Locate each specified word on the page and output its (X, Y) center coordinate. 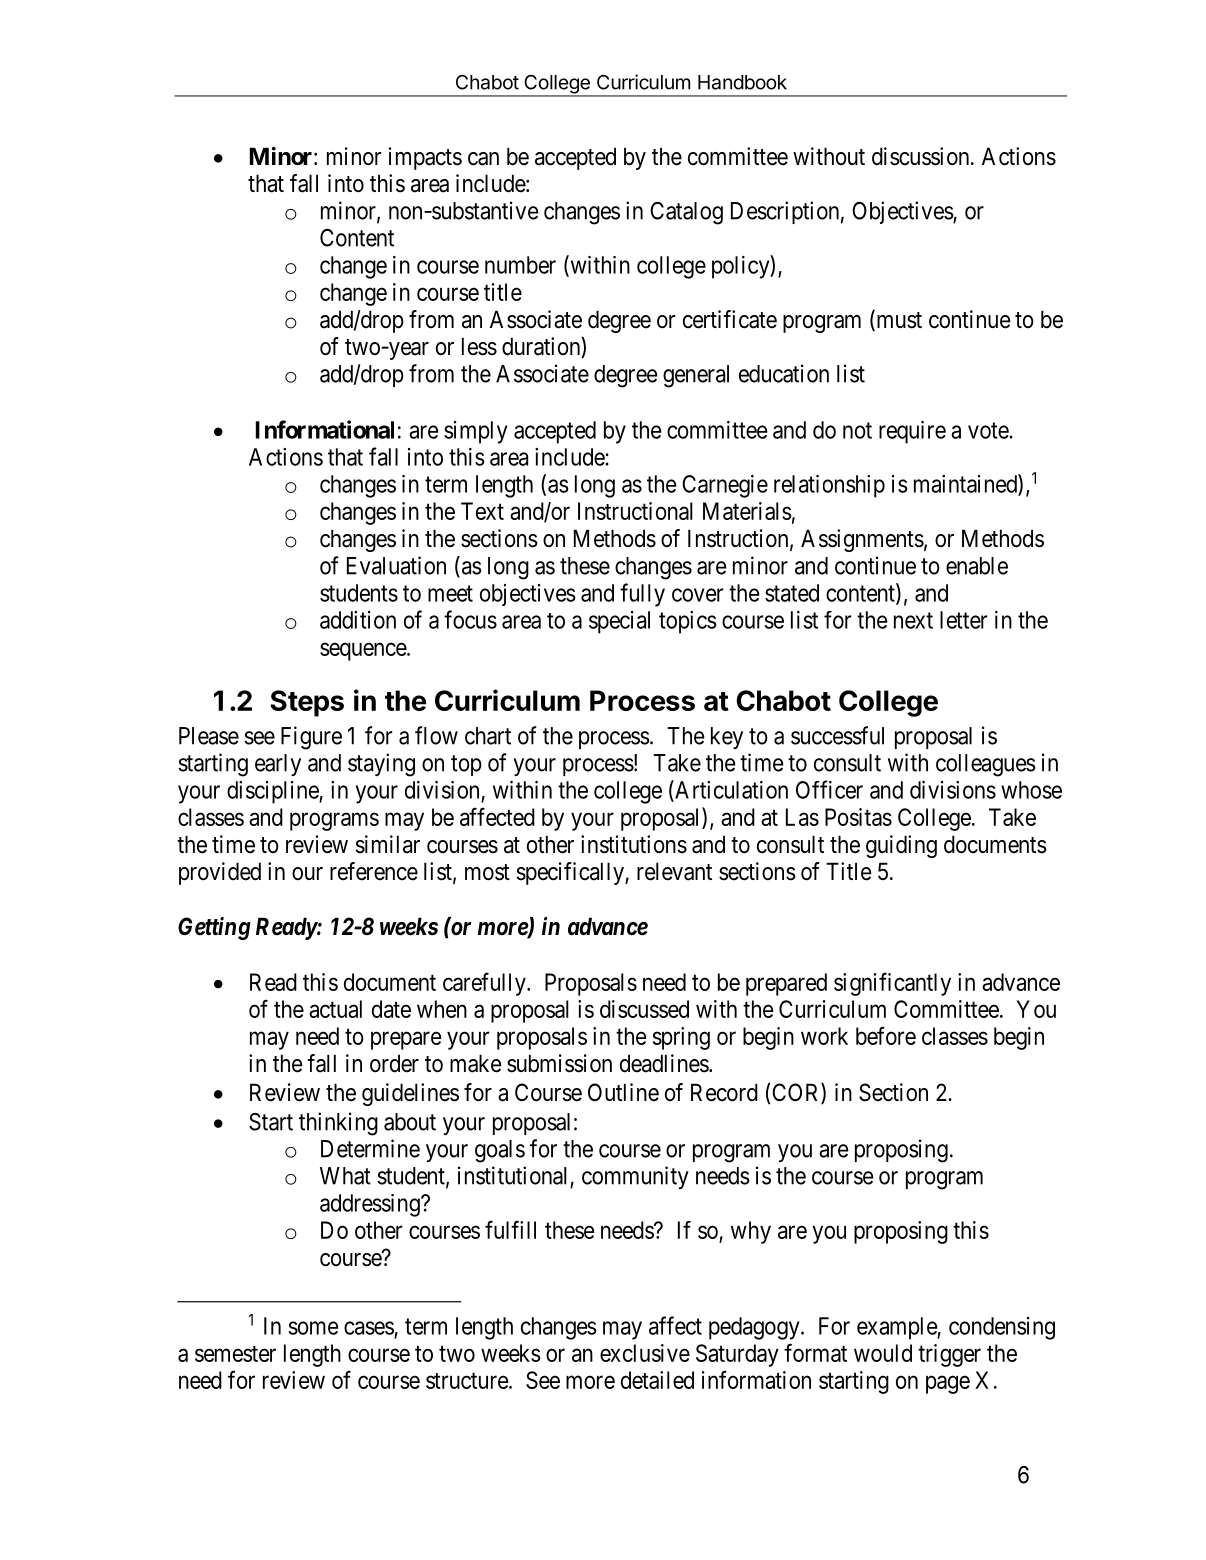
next (913, 620)
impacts (425, 158)
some (313, 1328)
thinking (338, 1124)
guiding (901, 846)
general (696, 376)
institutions (634, 844)
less (479, 346)
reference (374, 871)
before (886, 1035)
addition (358, 620)
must (898, 321)
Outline (623, 1092)
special (619, 622)
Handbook (742, 82)
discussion (922, 156)
